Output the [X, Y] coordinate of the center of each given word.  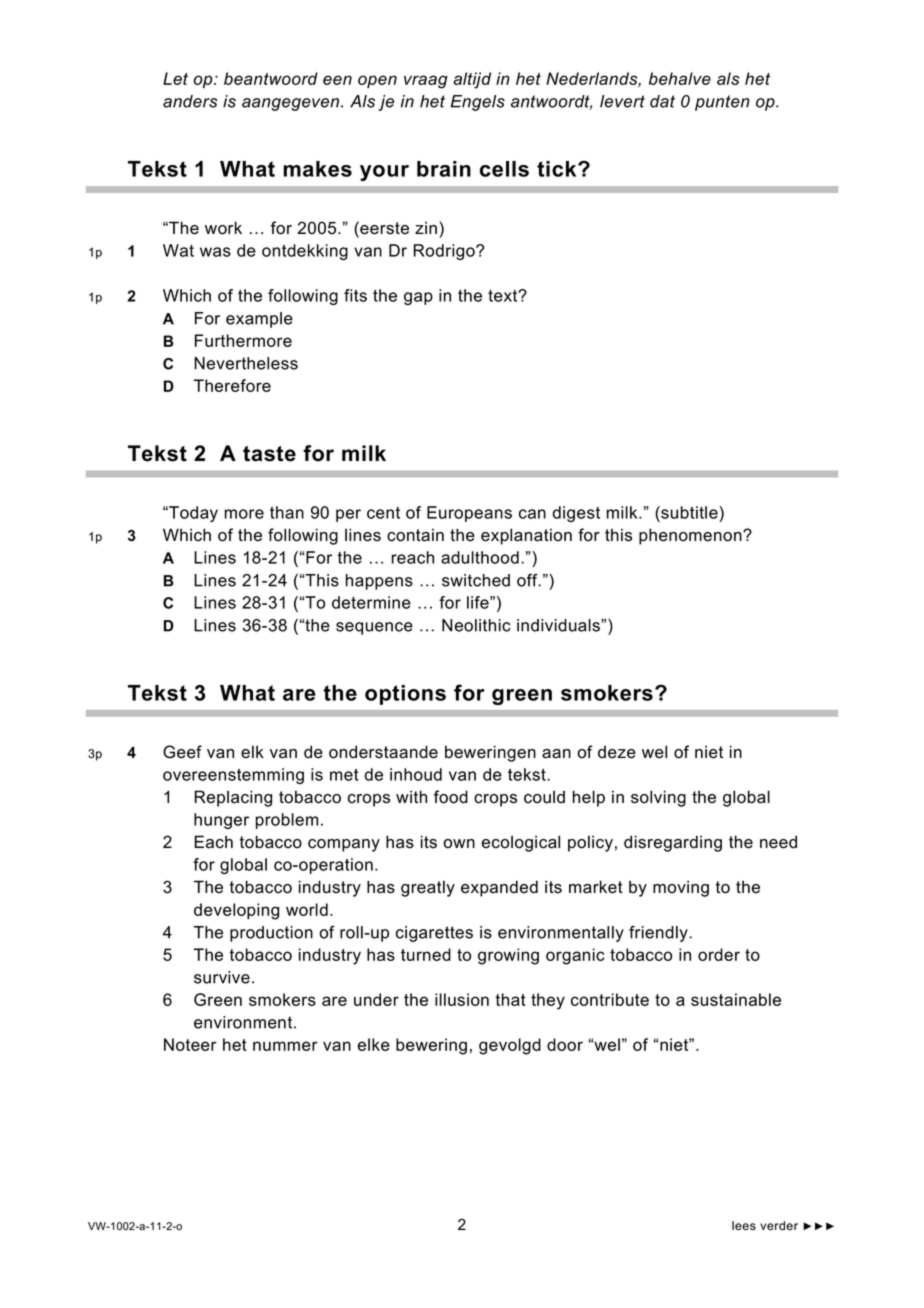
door [565, 1044]
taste [269, 454]
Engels [478, 103]
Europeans [469, 514]
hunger [221, 821]
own [459, 844]
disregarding [673, 843]
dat [662, 101]
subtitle [689, 512]
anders [190, 101]
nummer [285, 1046]
